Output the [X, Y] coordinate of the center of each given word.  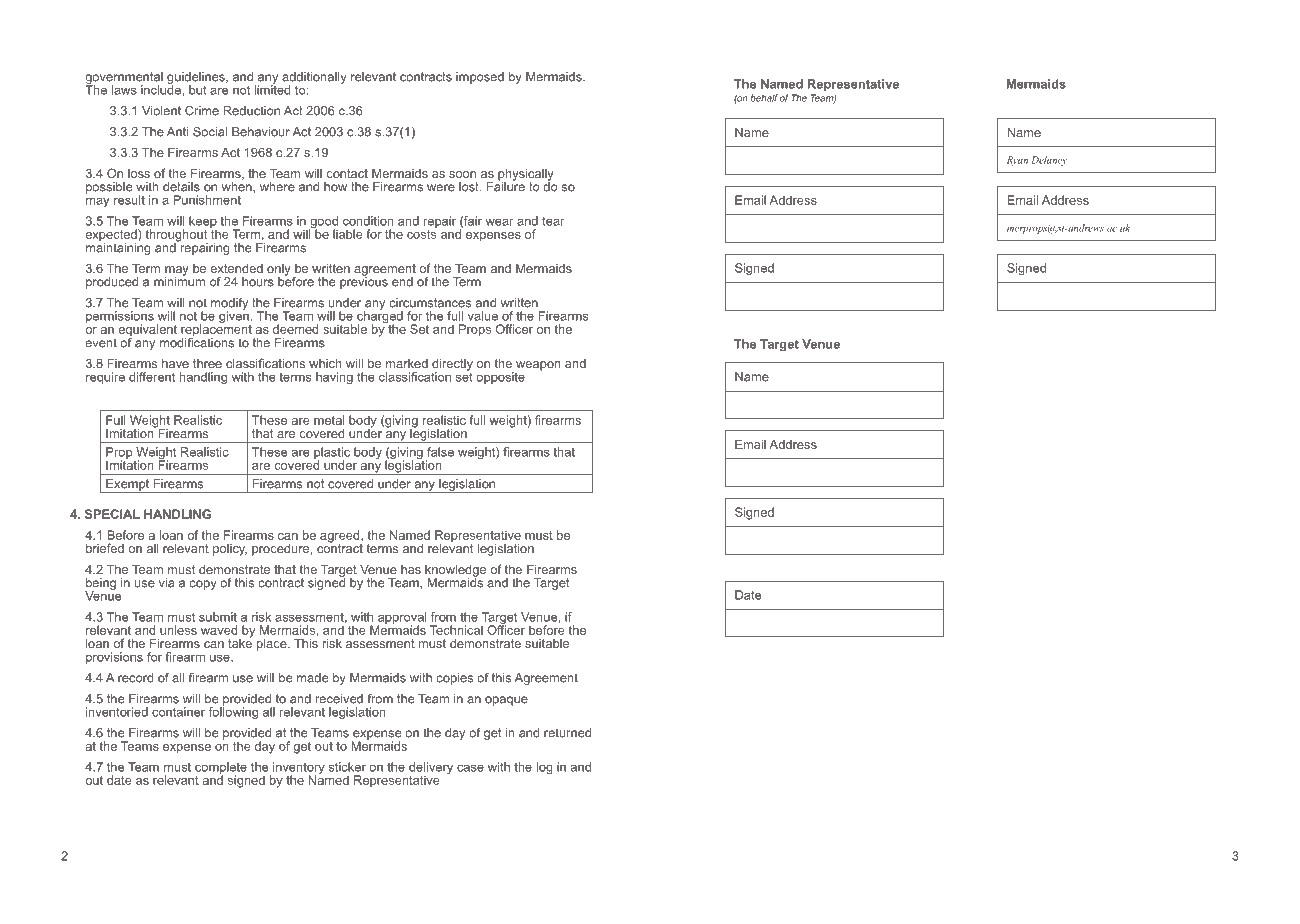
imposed [480, 78]
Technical [456, 630]
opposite [500, 378]
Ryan [1017, 161]
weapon [538, 366]
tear [553, 221]
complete [221, 769]
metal [329, 420]
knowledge [455, 571]
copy [203, 585]
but [198, 90]
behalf [764, 98]
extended [236, 268]
